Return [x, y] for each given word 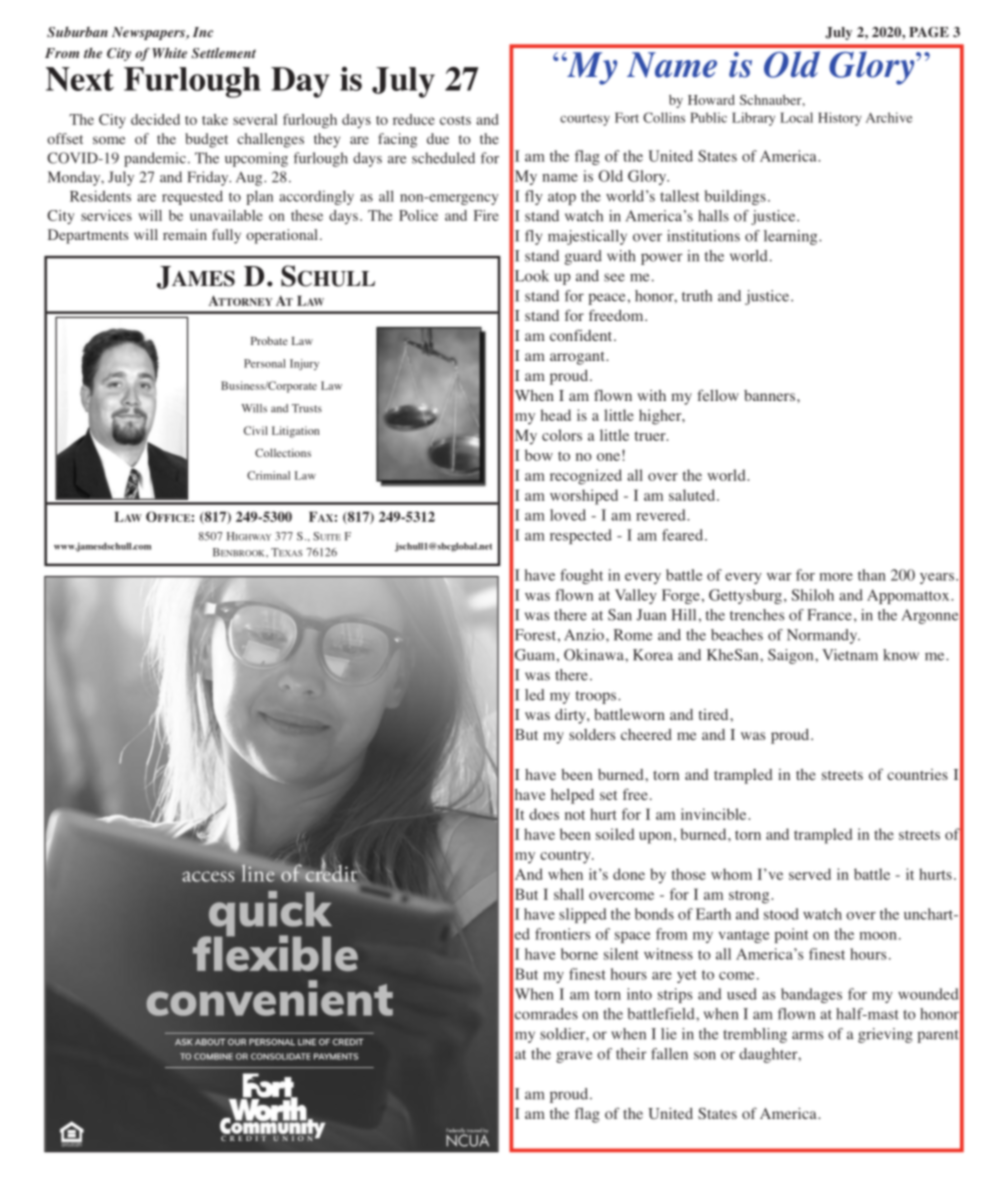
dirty [571, 716]
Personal [265, 363]
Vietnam [850, 655]
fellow [718, 395]
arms [807, 1035]
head [556, 415]
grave [574, 1057]
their [631, 1054]
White [169, 53]
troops [597, 697]
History [840, 119]
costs [455, 120]
